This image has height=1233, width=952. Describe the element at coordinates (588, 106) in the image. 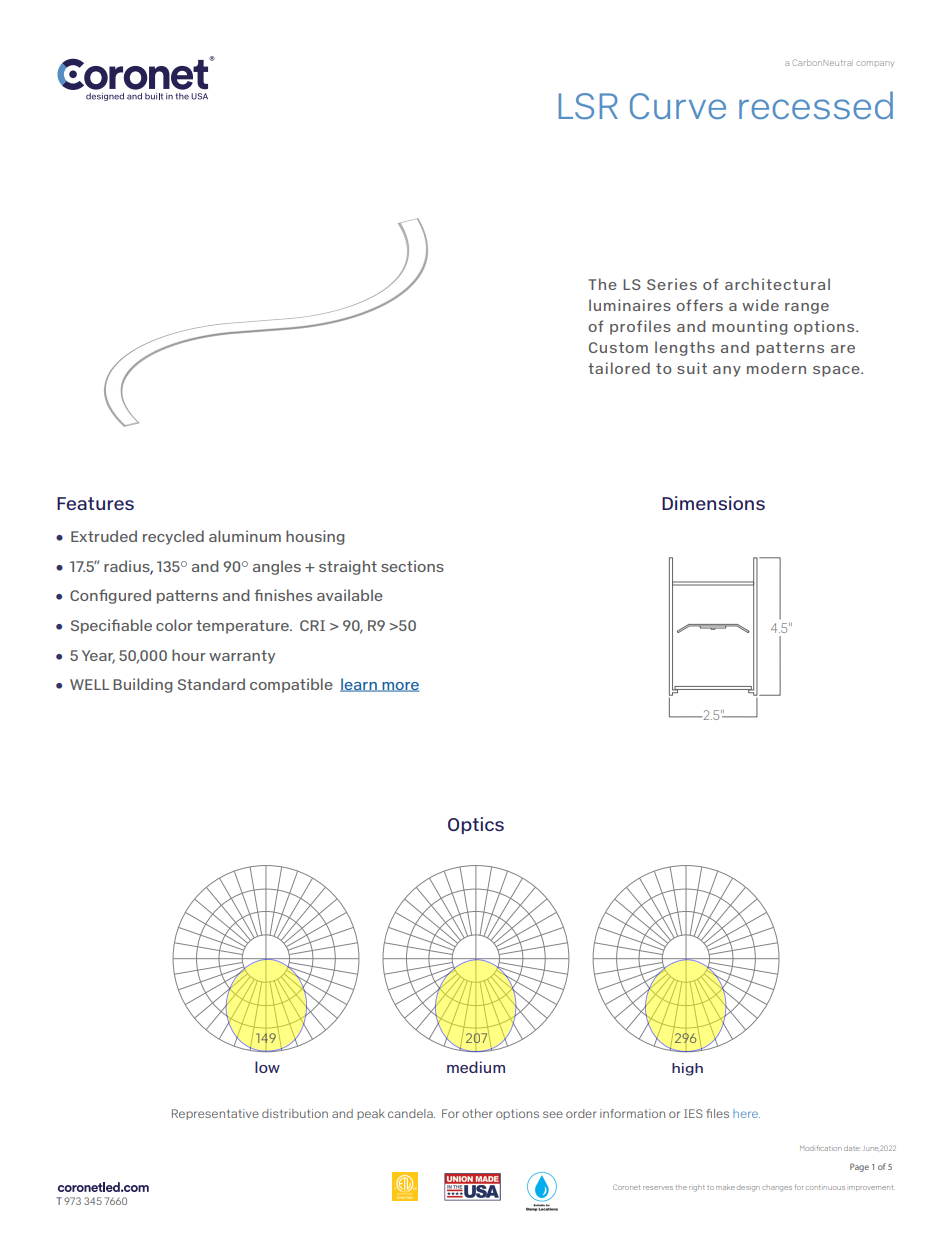

I see `LSR` at that location.
